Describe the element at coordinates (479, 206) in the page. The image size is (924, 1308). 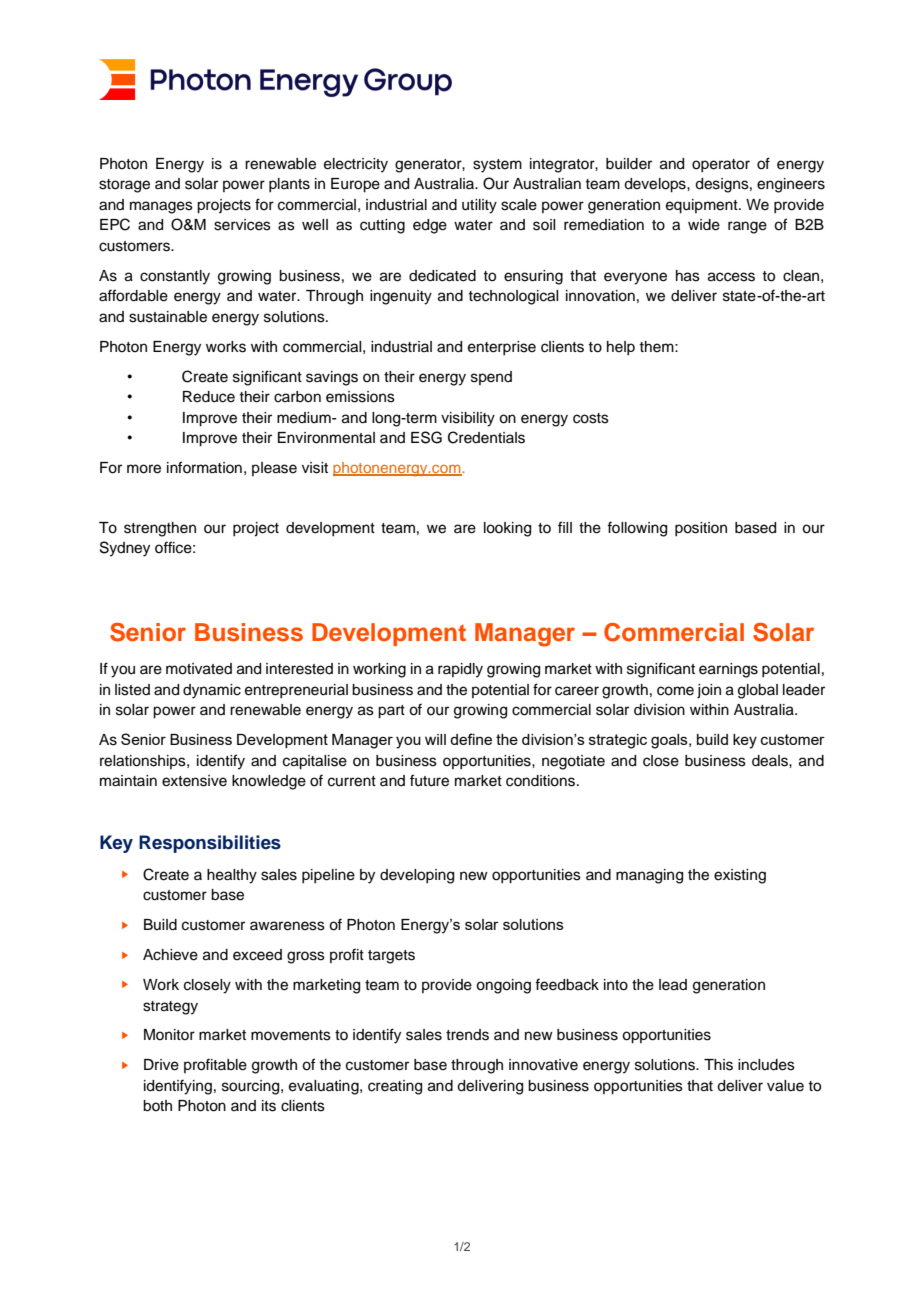
I see `utility` at that location.
